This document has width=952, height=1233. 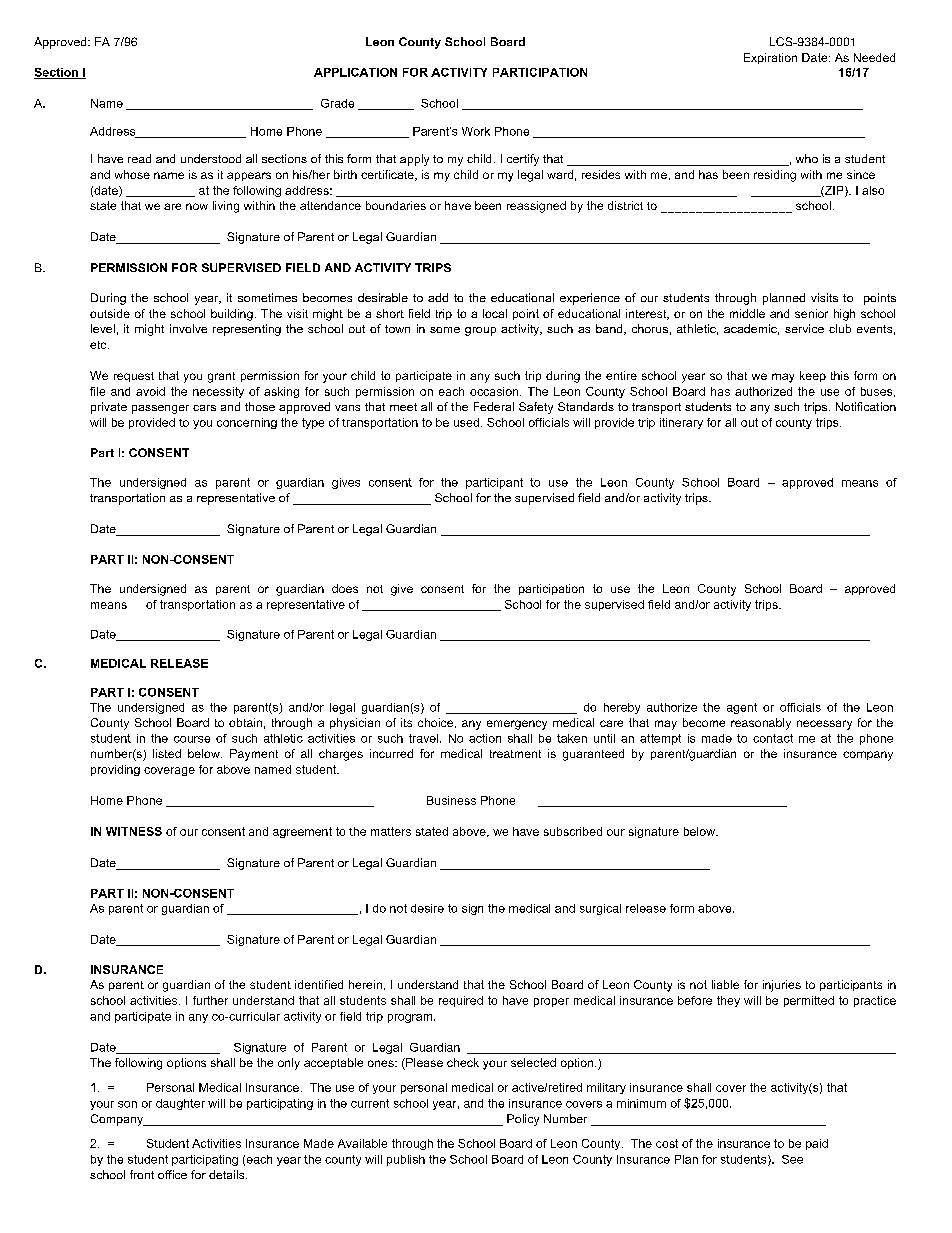 I want to click on senior, so click(x=811, y=313).
